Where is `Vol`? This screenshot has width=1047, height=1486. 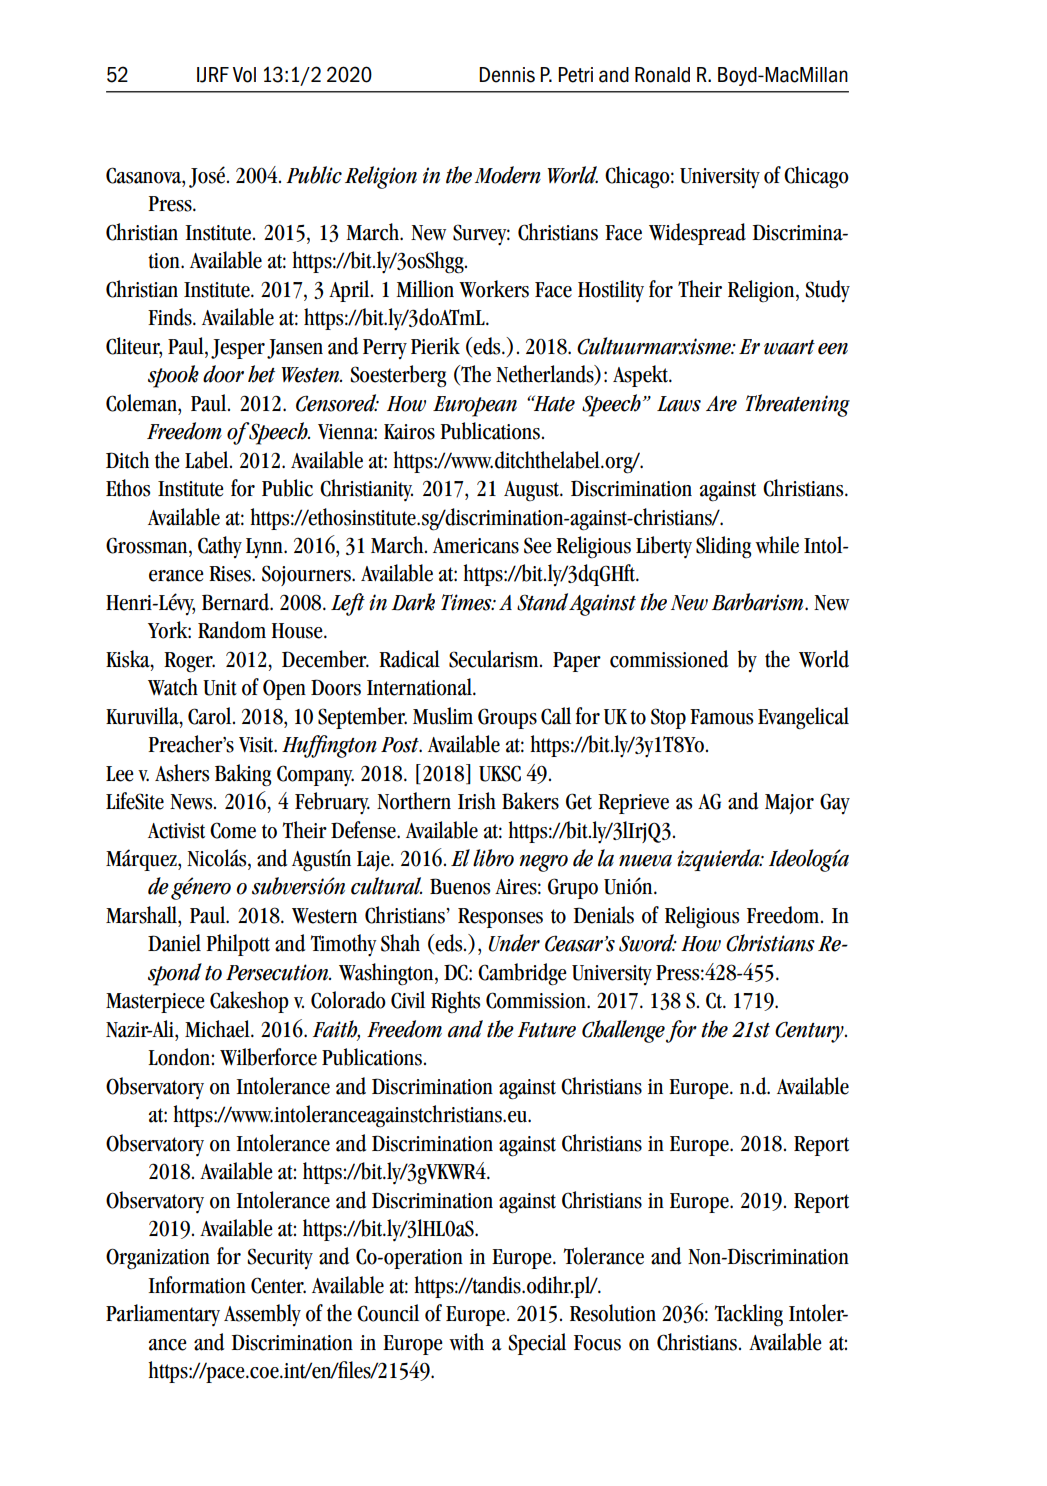
Vol is located at coordinates (244, 75).
